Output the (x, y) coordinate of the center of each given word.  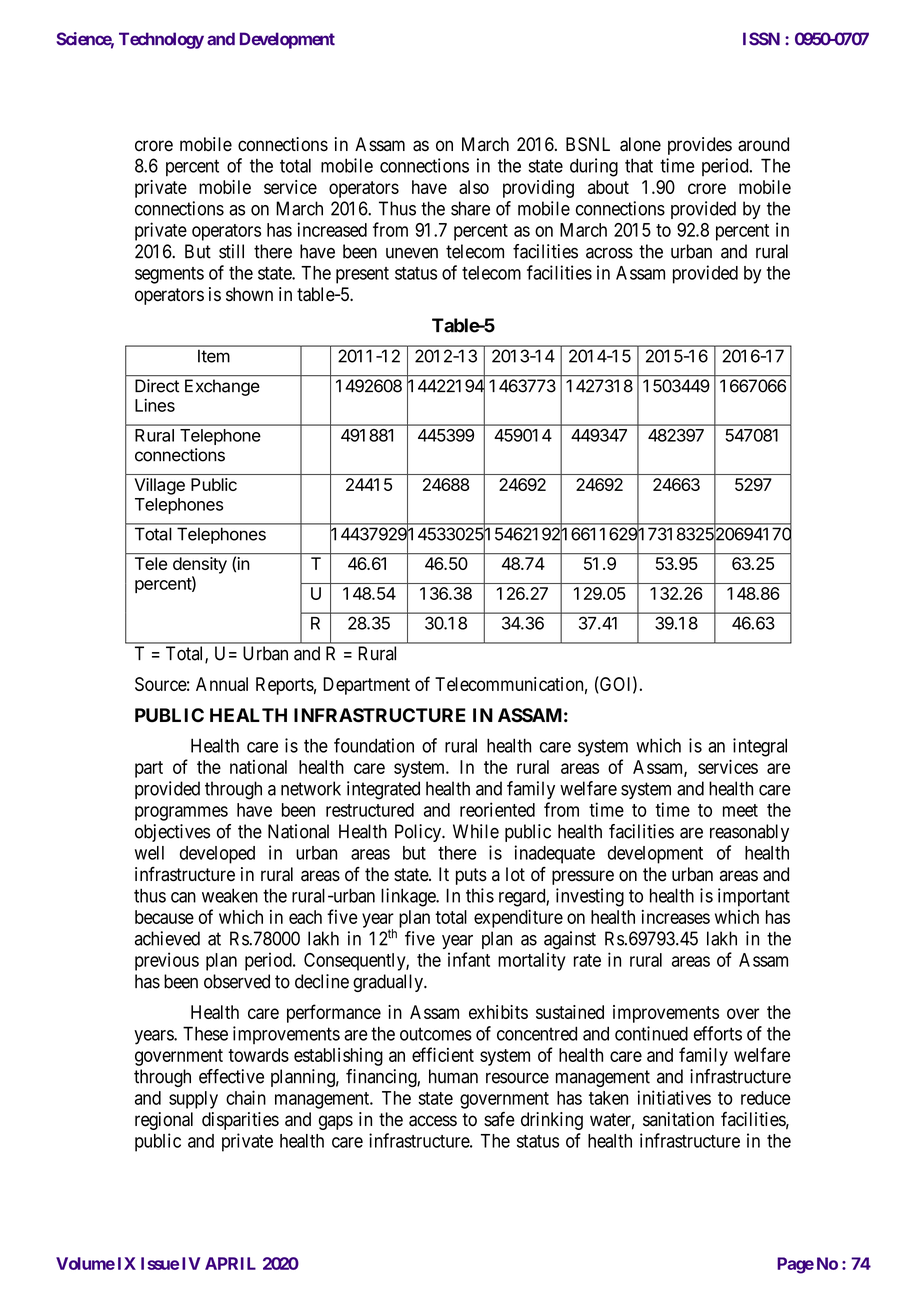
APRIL (230, 1263)
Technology (161, 40)
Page (795, 1265)
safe (499, 1119)
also (474, 187)
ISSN (761, 39)
